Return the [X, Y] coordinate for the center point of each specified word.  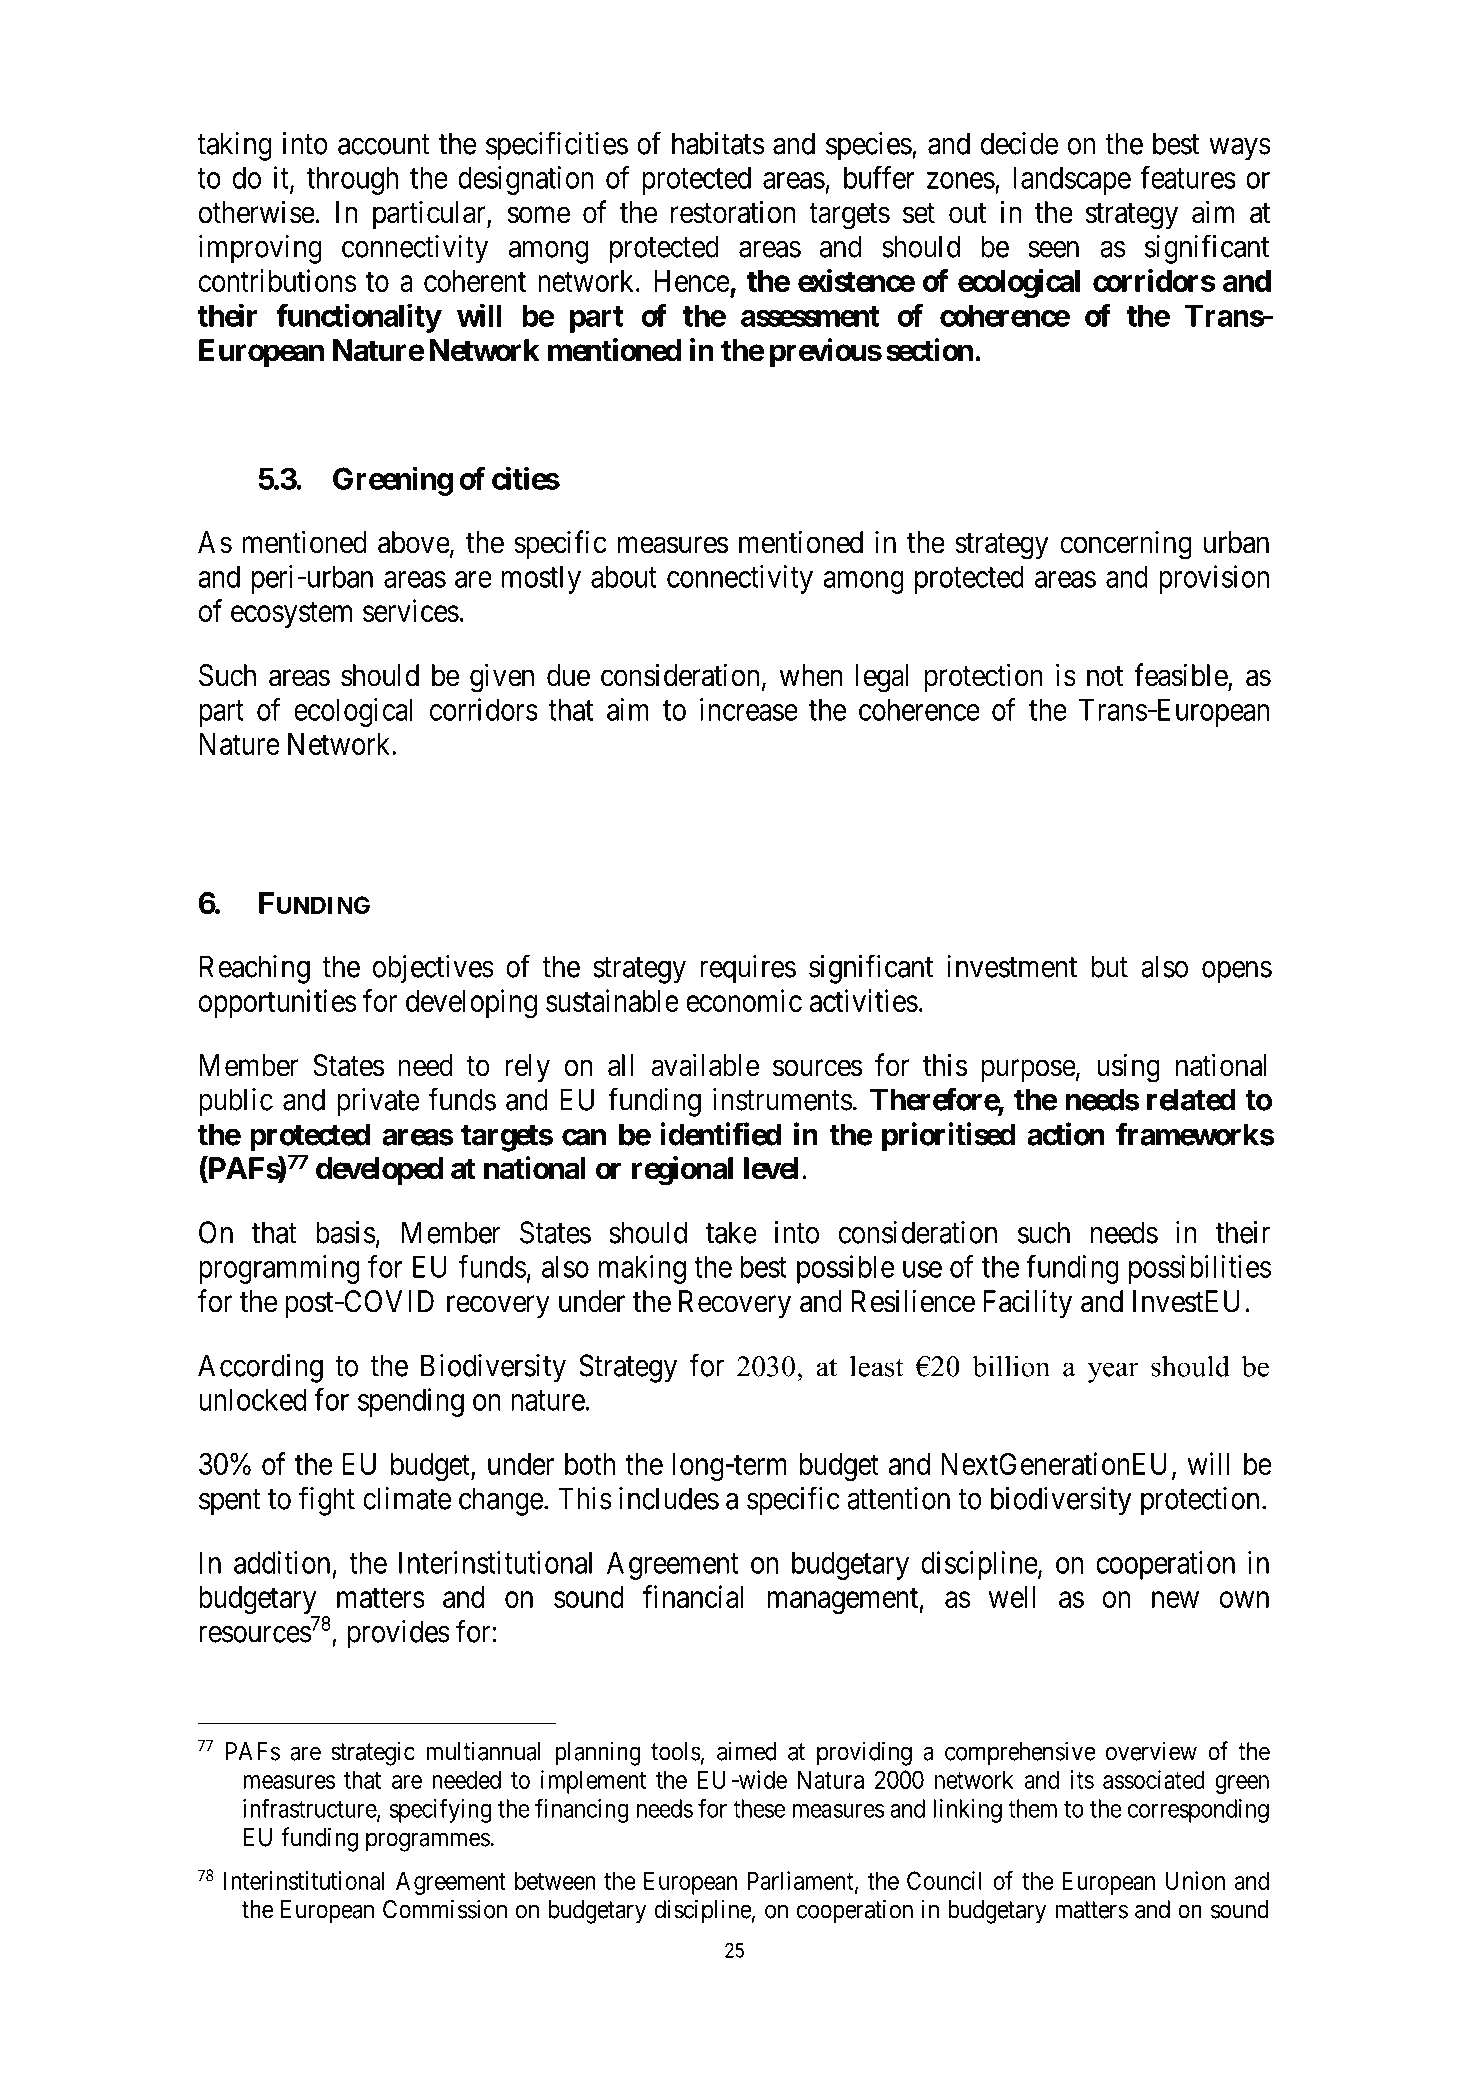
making [642, 1269]
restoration [733, 212]
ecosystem [291, 615]
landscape [1072, 180]
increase [749, 709]
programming [279, 1269]
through [352, 180]
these [759, 1808]
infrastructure [310, 1809]
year [1113, 1372]
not [1105, 676]
